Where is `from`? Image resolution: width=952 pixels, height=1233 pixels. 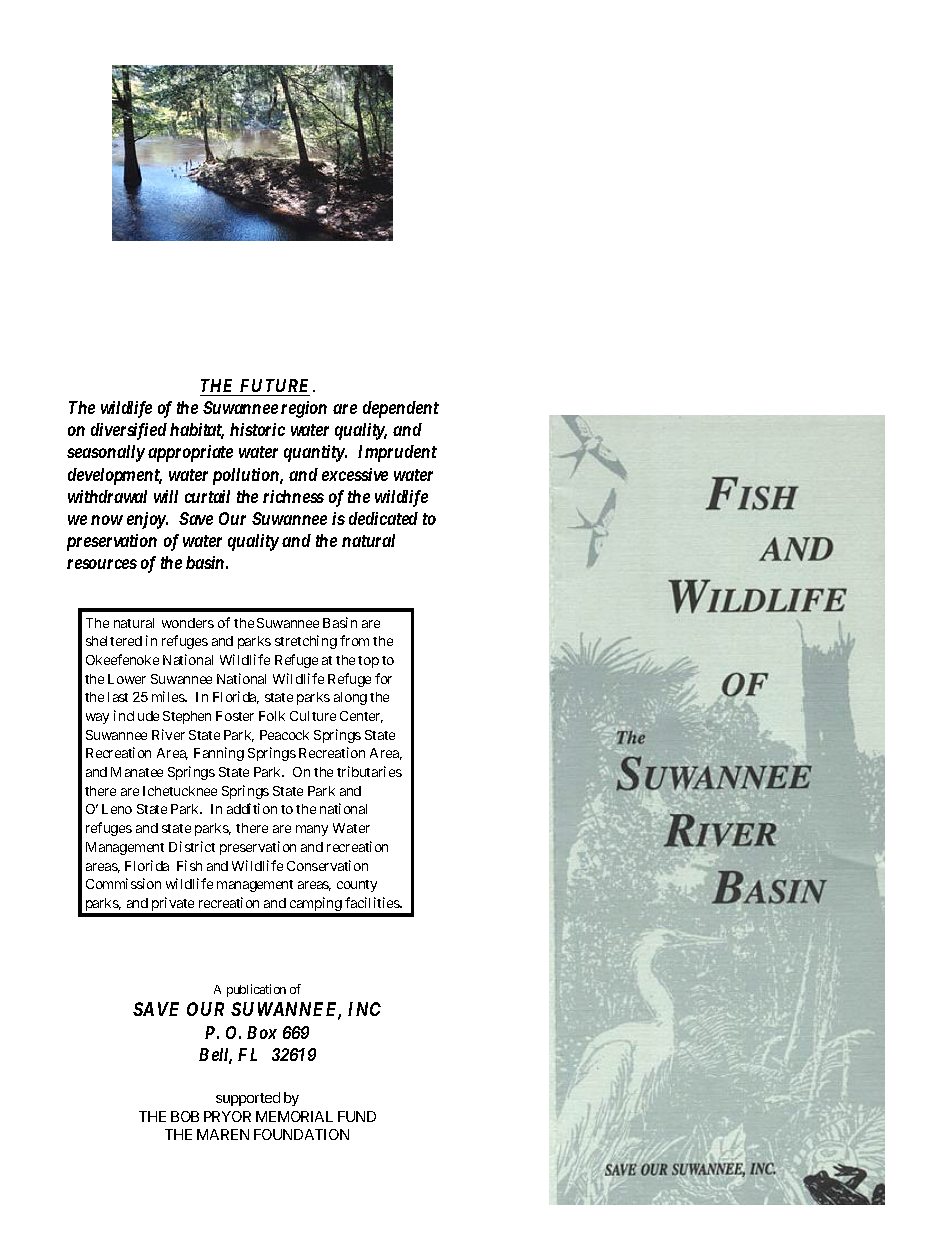 from is located at coordinates (354, 640).
